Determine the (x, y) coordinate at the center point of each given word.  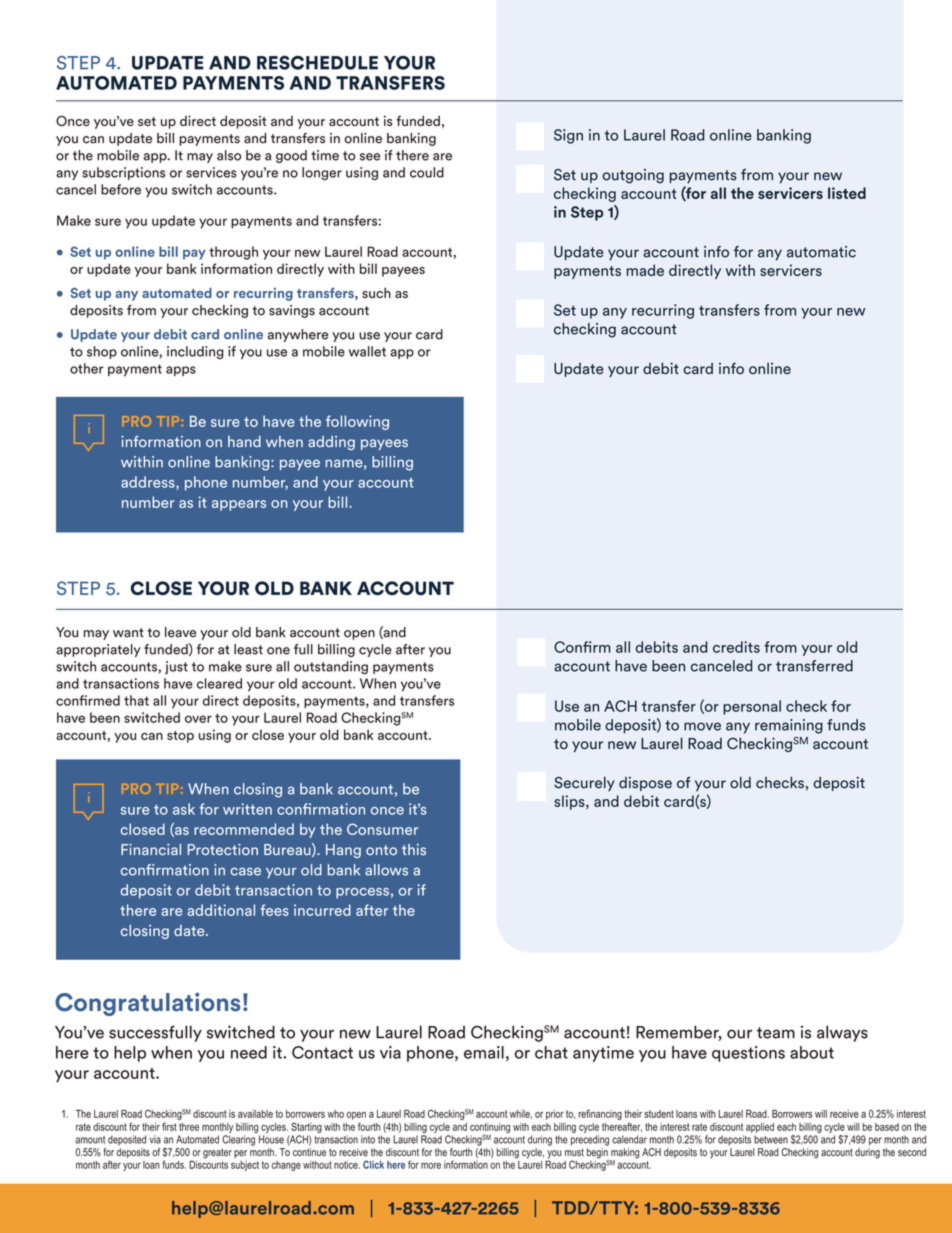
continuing (490, 1129)
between (771, 1139)
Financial (151, 849)
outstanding (331, 668)
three (189, 1127)
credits (736, 647)
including (195, 352)
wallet (367, 351)
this (414, 849)
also (229, 155)
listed (847, 193)
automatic (821, 252)
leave (180, 632)
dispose (645, 784)
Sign (568, 136)
